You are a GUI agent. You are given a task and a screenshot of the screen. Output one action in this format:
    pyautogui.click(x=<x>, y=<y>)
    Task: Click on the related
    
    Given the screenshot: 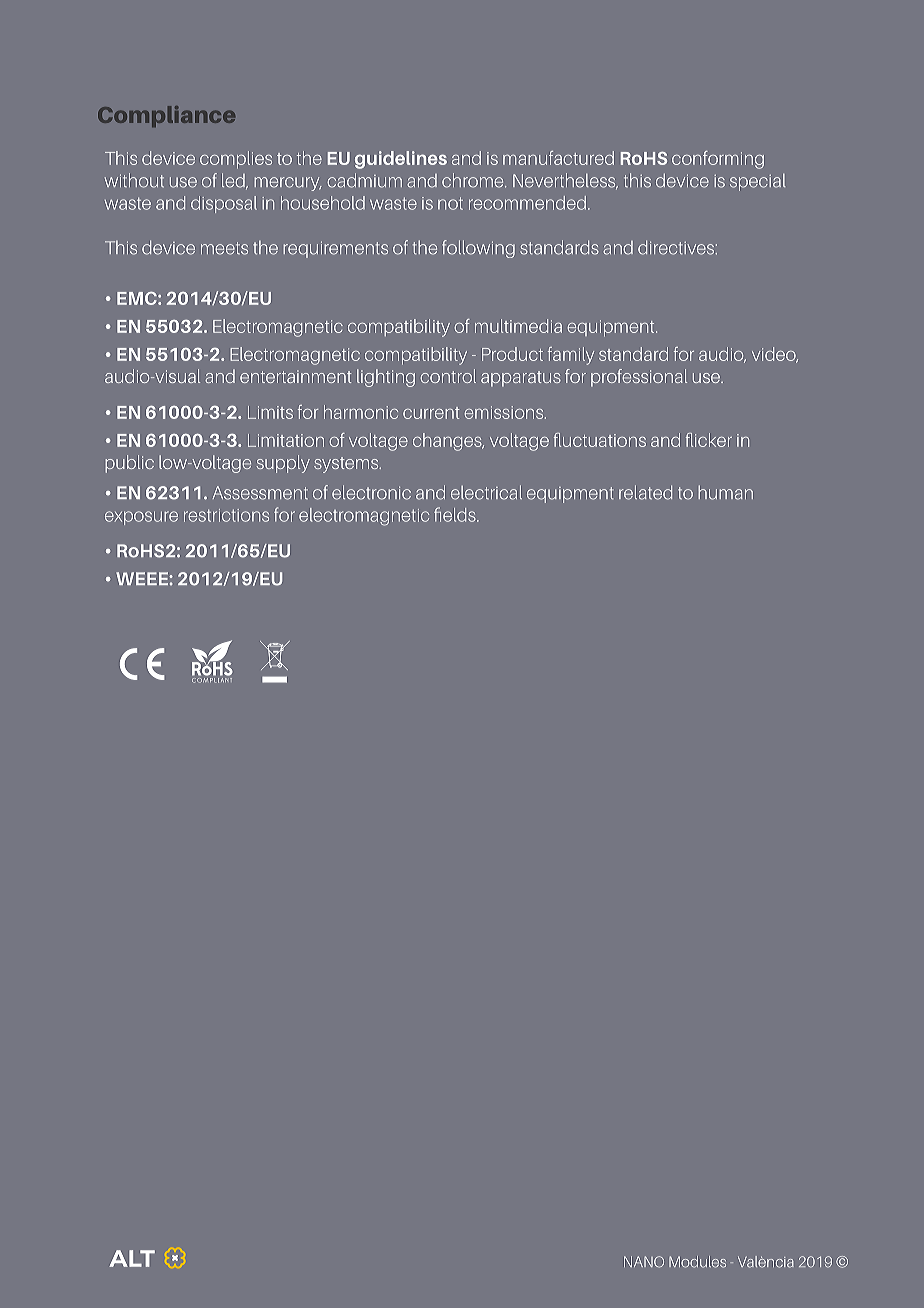 What is the action you would take?
    pyautogui.click(x=645, y=492)
